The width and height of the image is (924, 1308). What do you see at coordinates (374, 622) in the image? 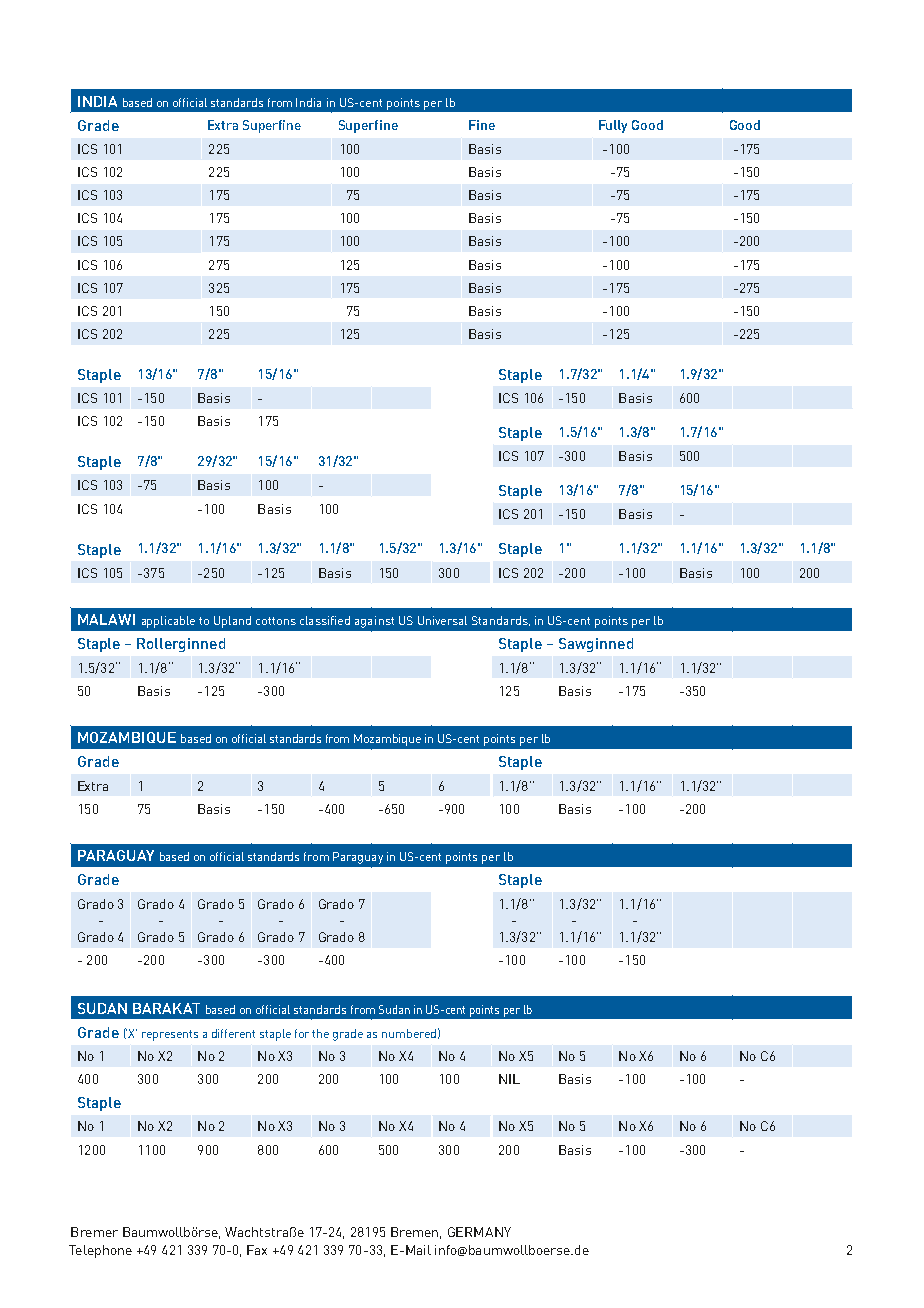
I see `against` at bounding box center [374, 622].
